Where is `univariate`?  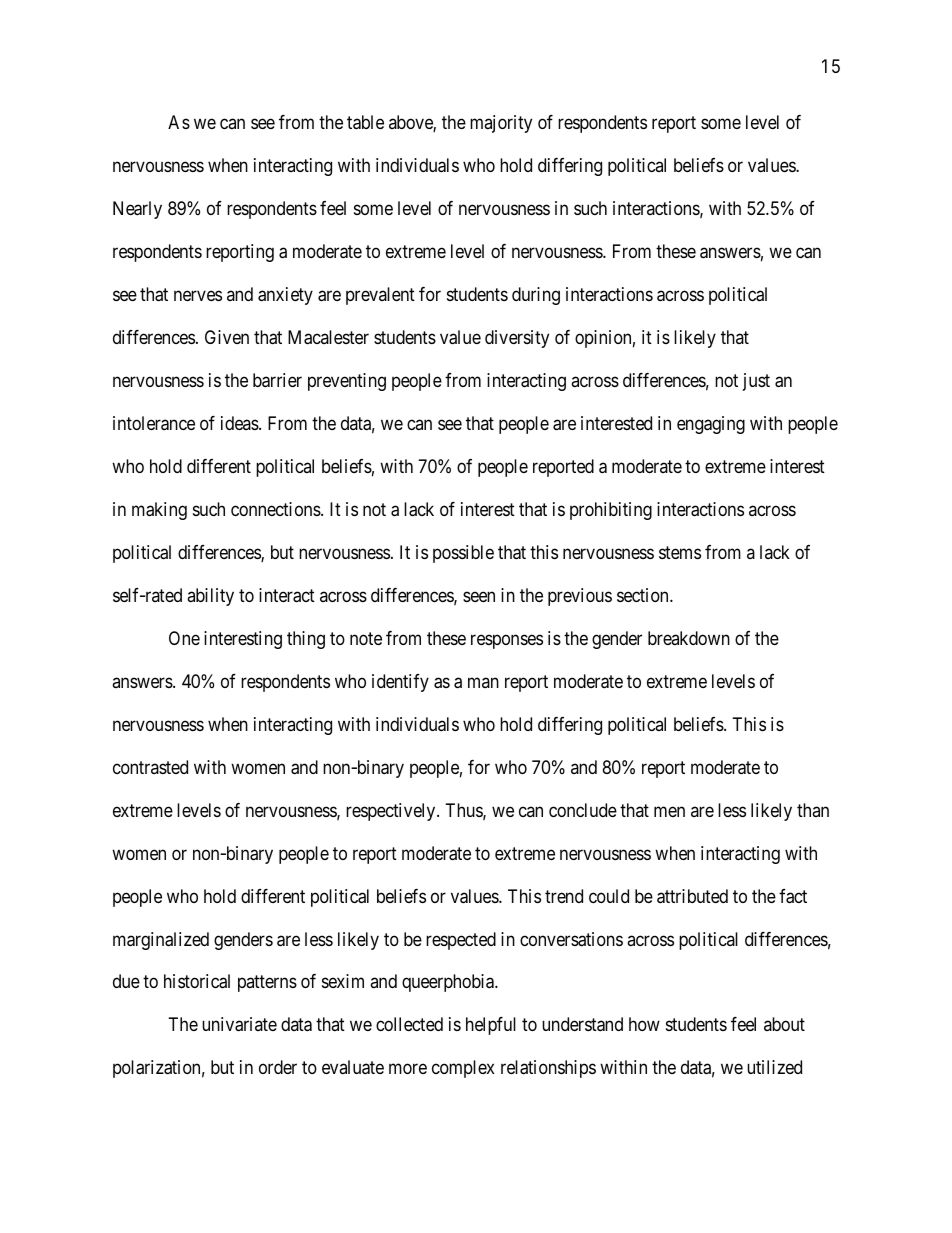 univariate is located at coordinates (239, 1024).
